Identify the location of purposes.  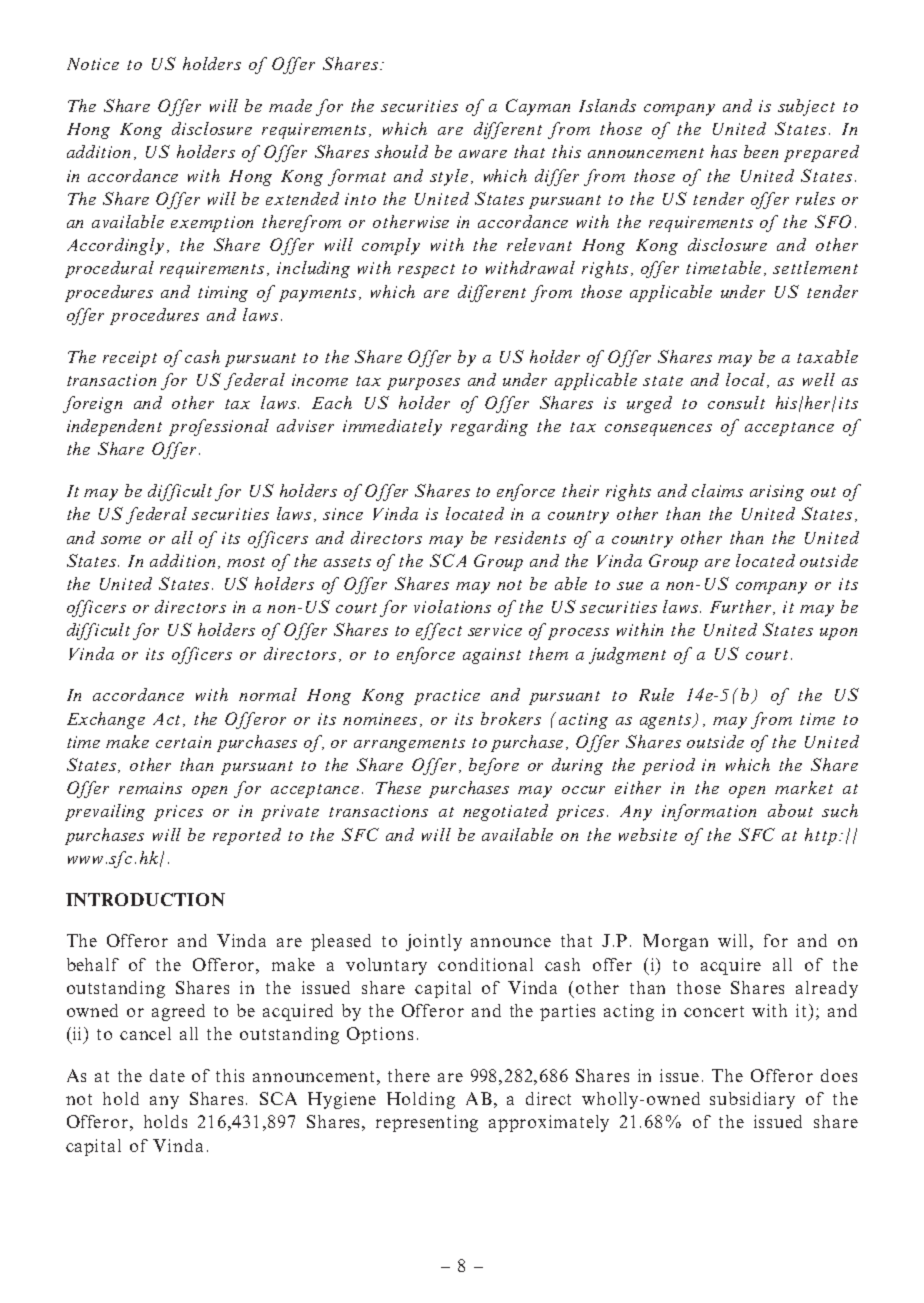
(423, 384).
